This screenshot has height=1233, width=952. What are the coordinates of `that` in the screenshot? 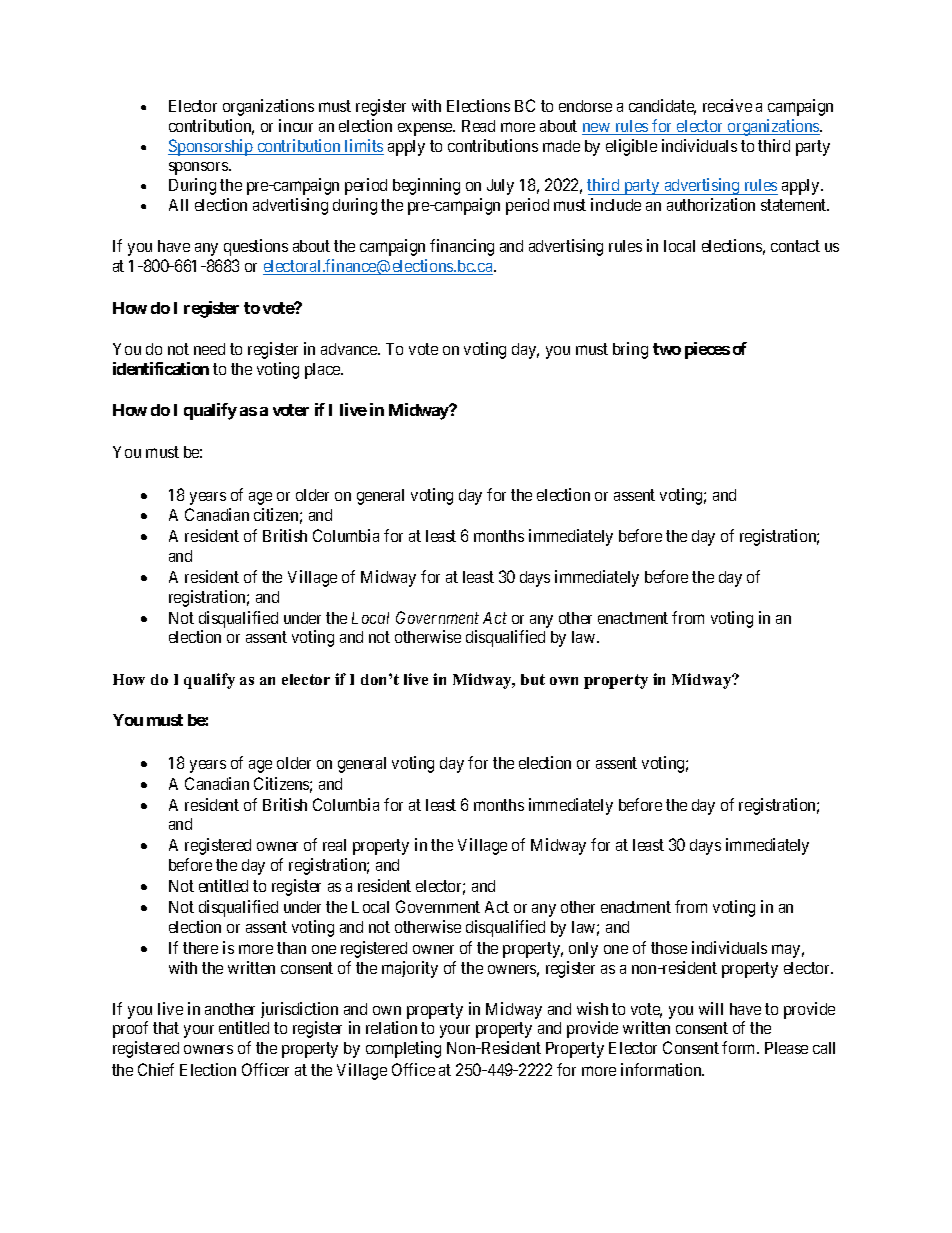 It's located at (166, 1028).
